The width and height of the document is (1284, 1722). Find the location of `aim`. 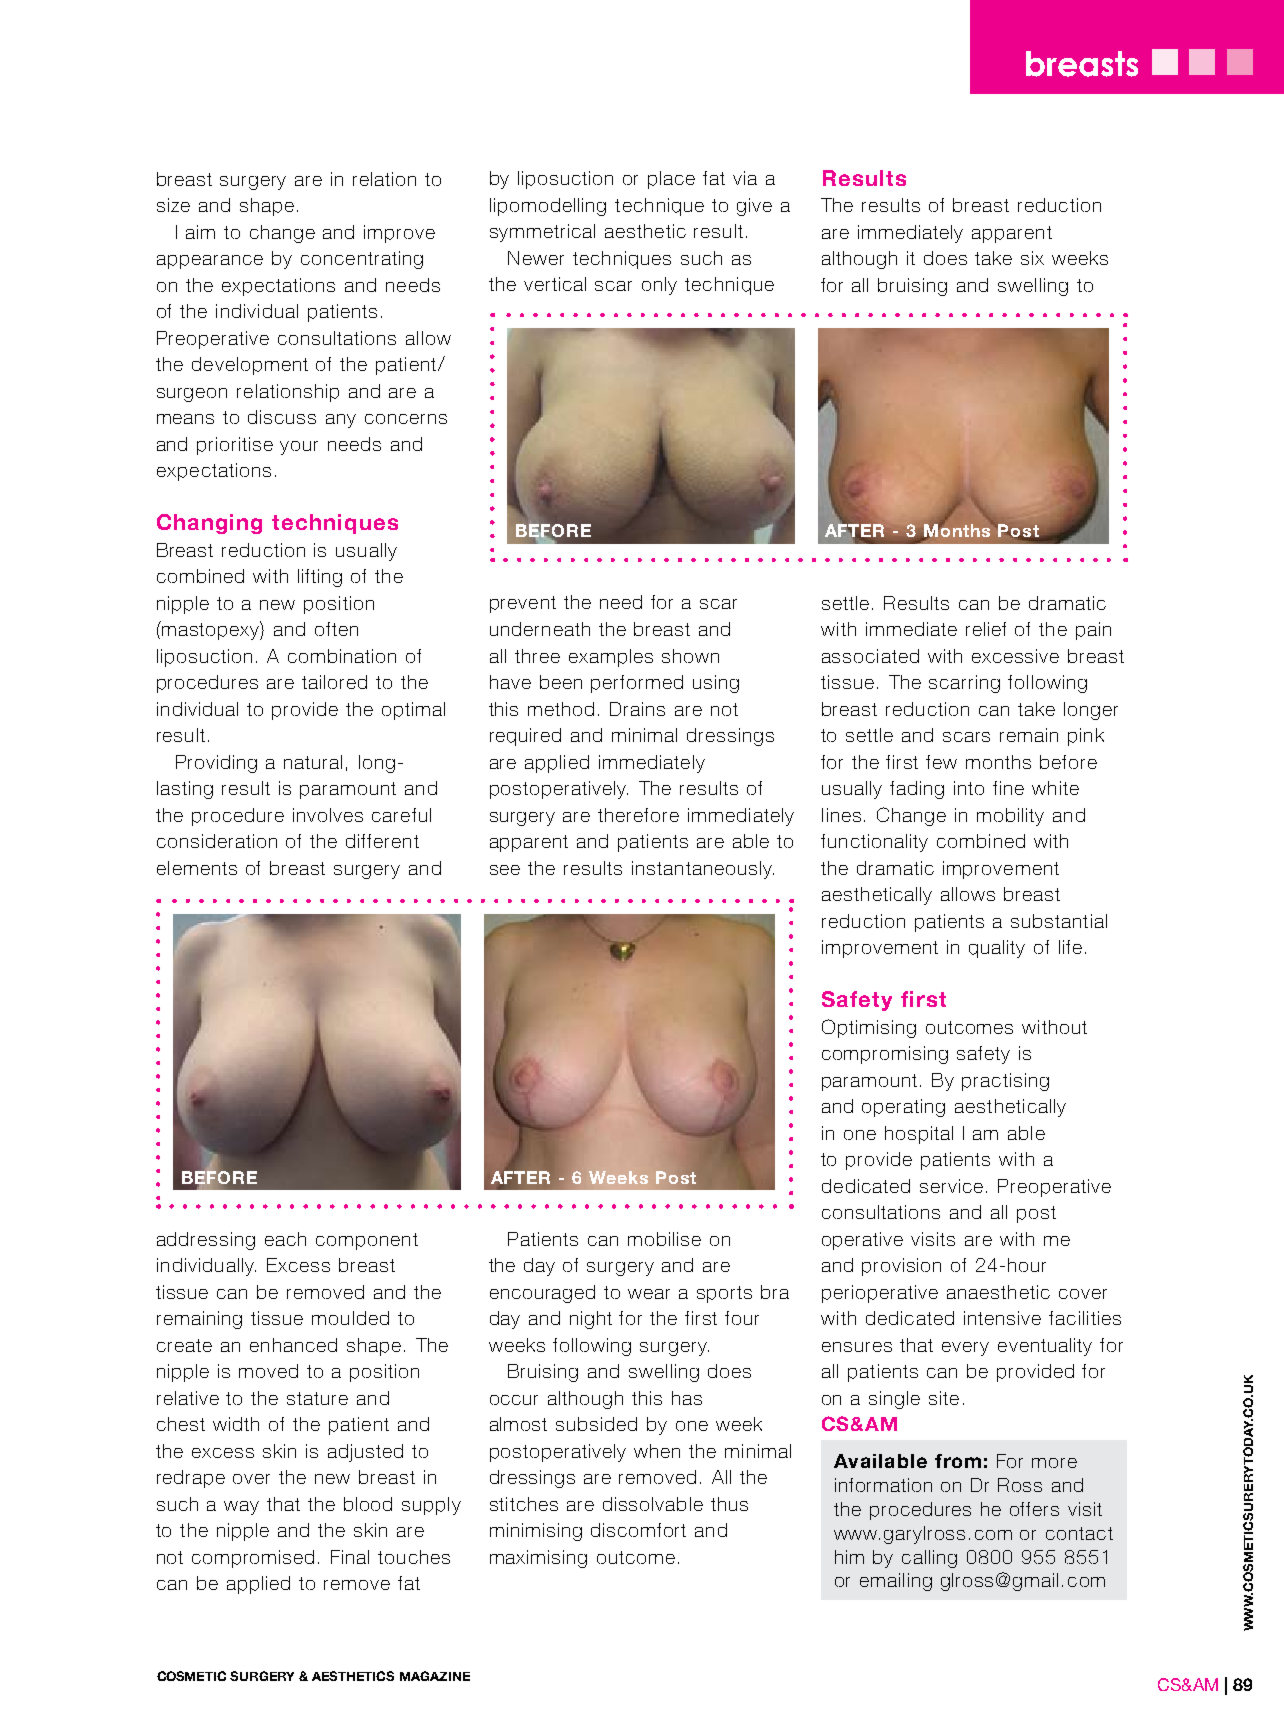

aim is located at coordinates (200, 232).
